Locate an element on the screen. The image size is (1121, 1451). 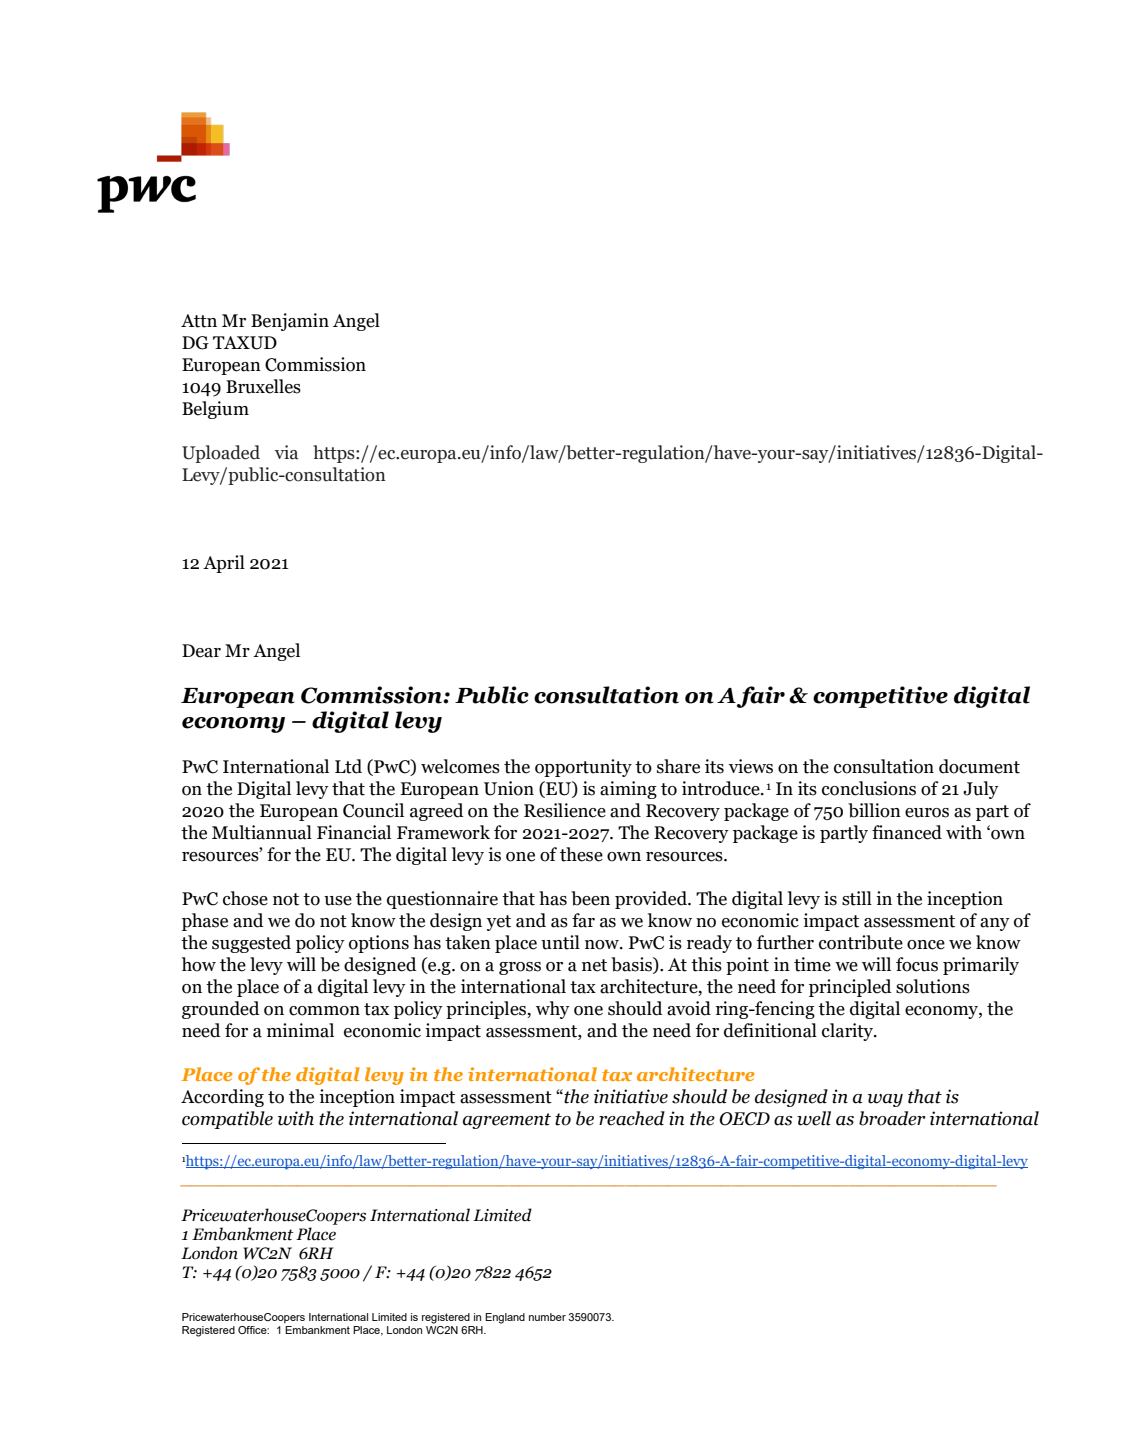
Financial is located at coordinates (354, 832).
